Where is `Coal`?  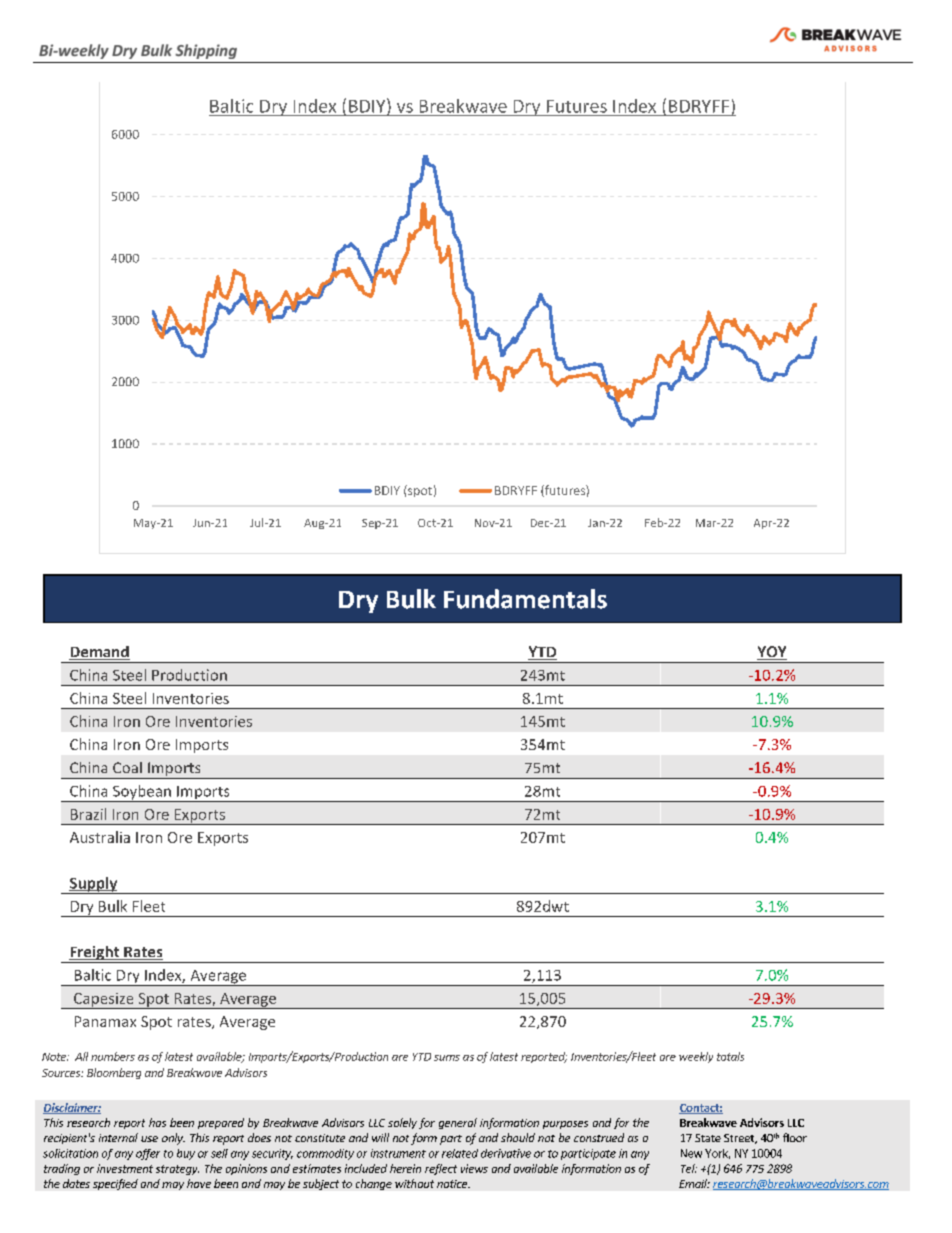
Coal is located at coordinates (127, 767).
